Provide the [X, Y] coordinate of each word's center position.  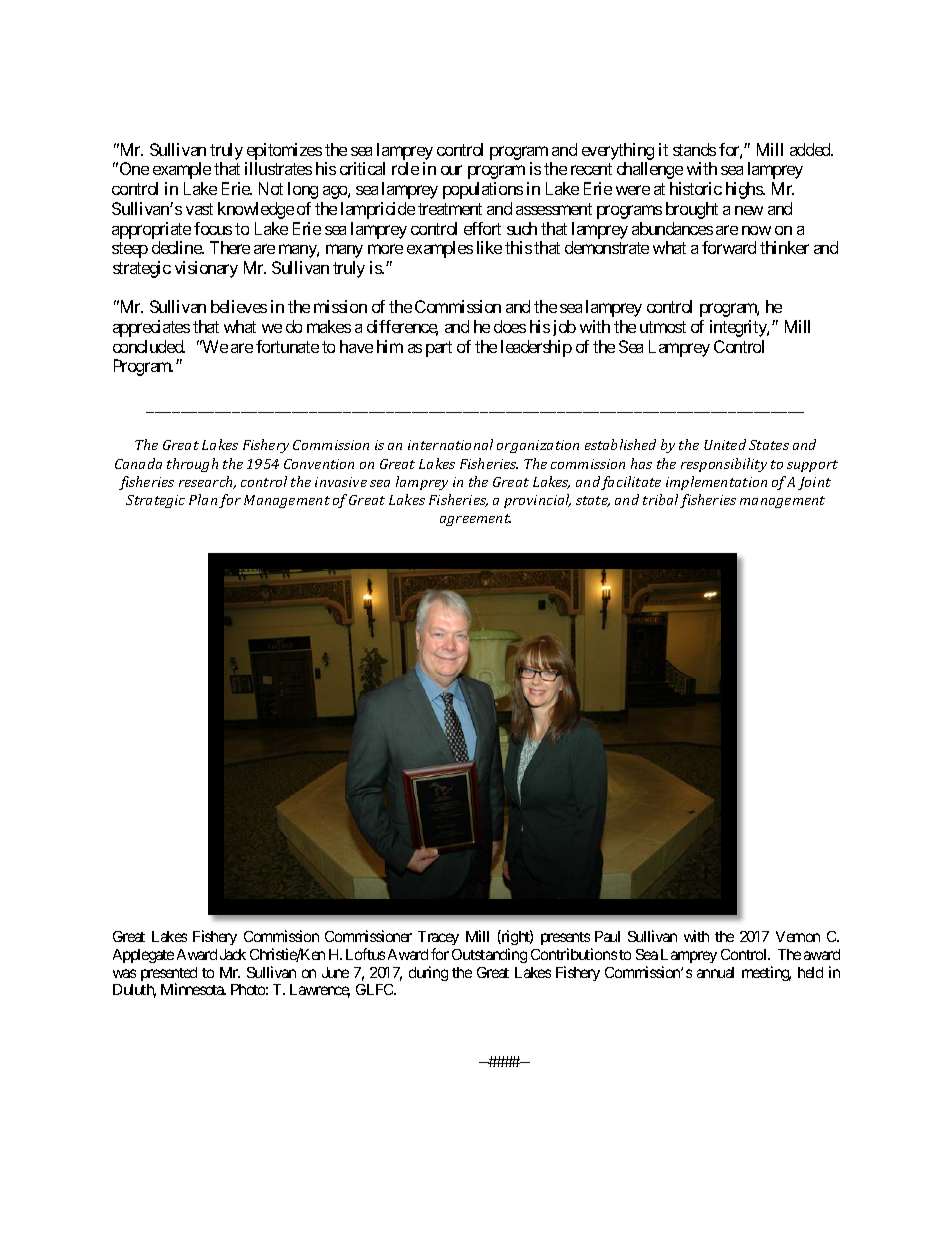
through [192, 465]
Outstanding [489, 955]
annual [715, 972]
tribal [660, 499]
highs [745, 190]
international [450, 444]
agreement [475, 520]
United [725, 444]
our [451, 170]
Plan [203, 499]
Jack [233, 954]
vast [199, 209]
